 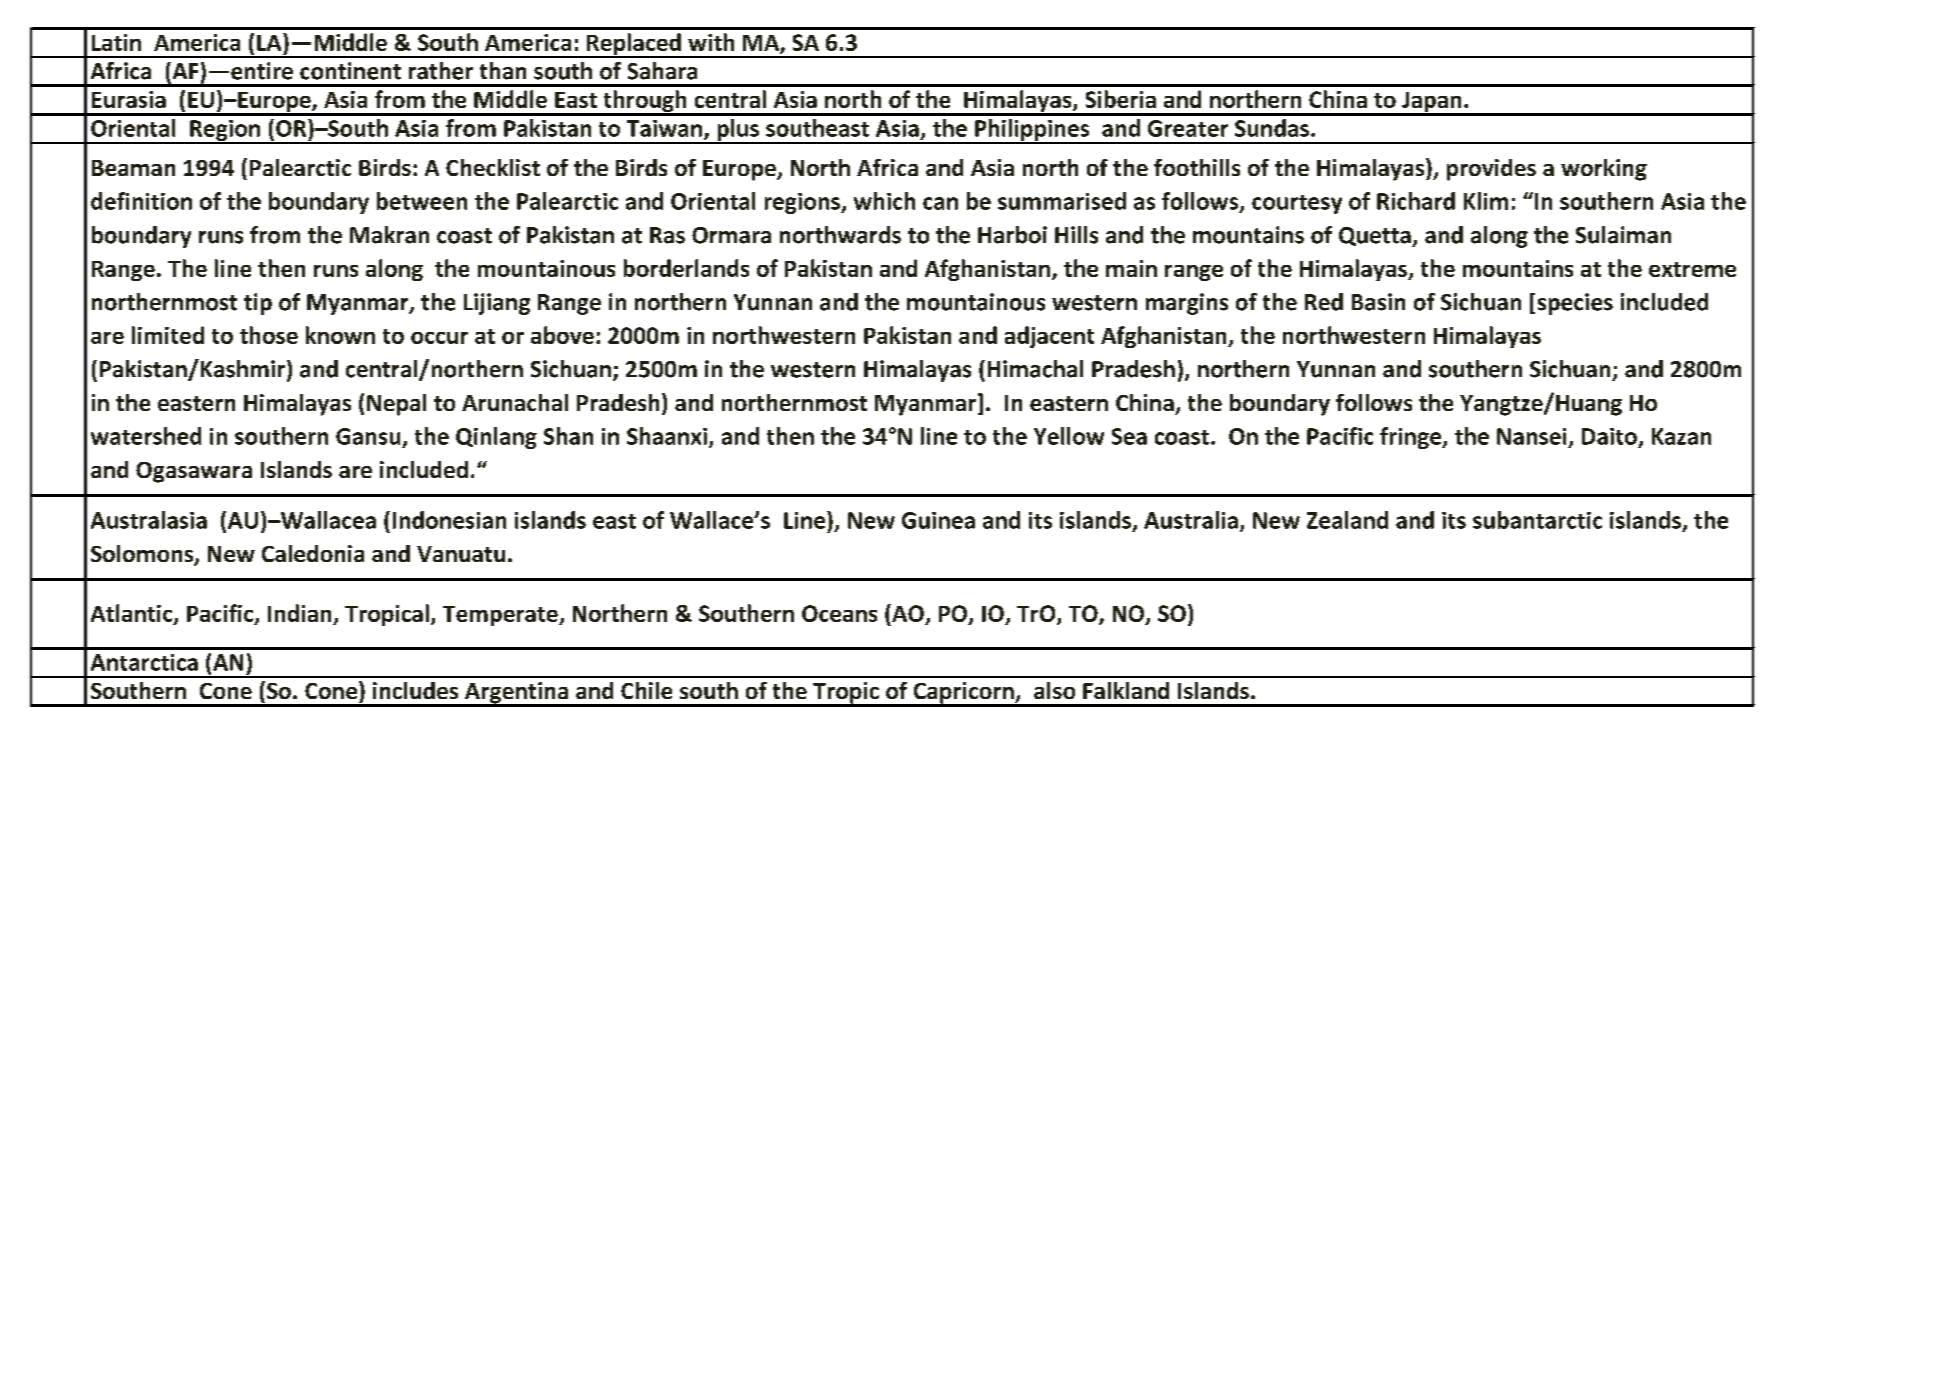 I want to click on Yellow, so click(x=1069, y=436).
